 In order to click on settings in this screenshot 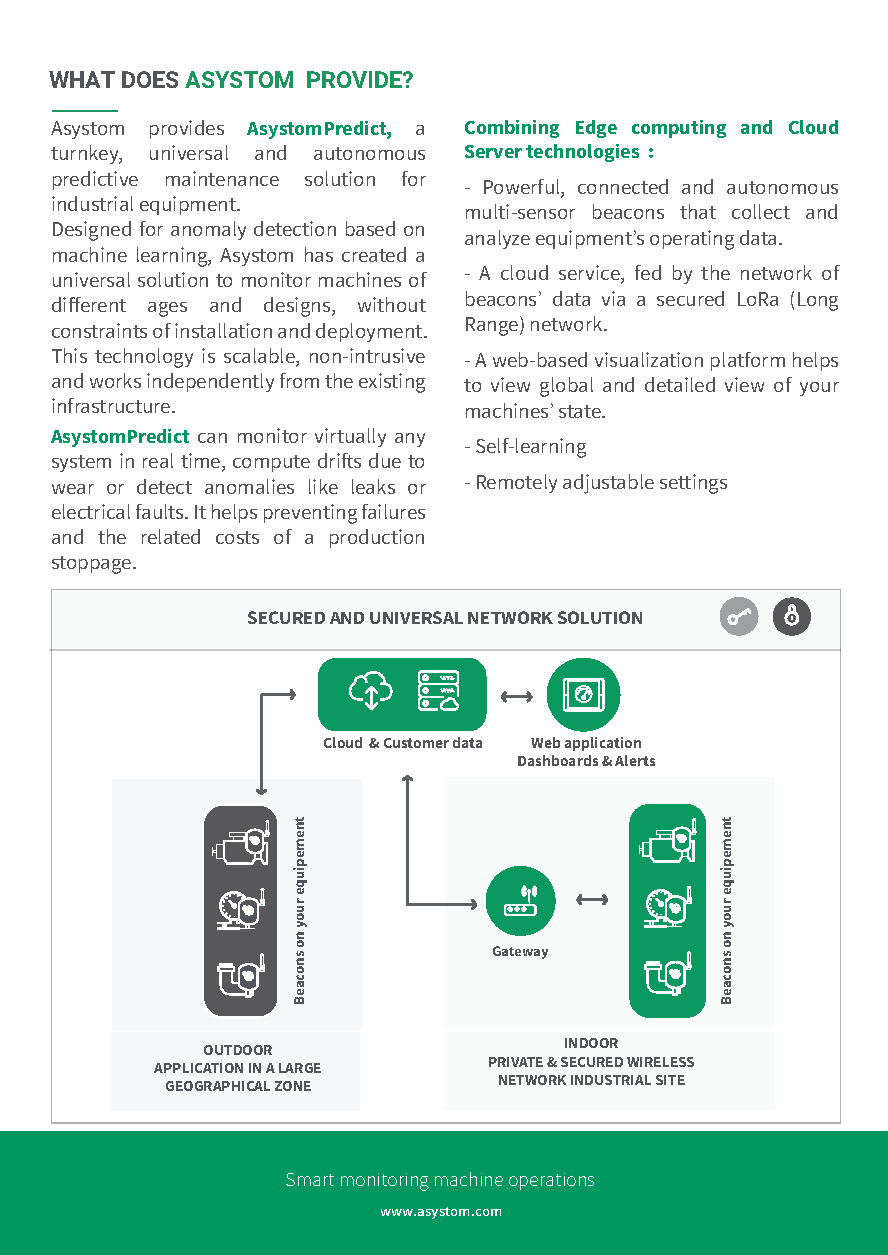, I will do `click(693, 484)`.
